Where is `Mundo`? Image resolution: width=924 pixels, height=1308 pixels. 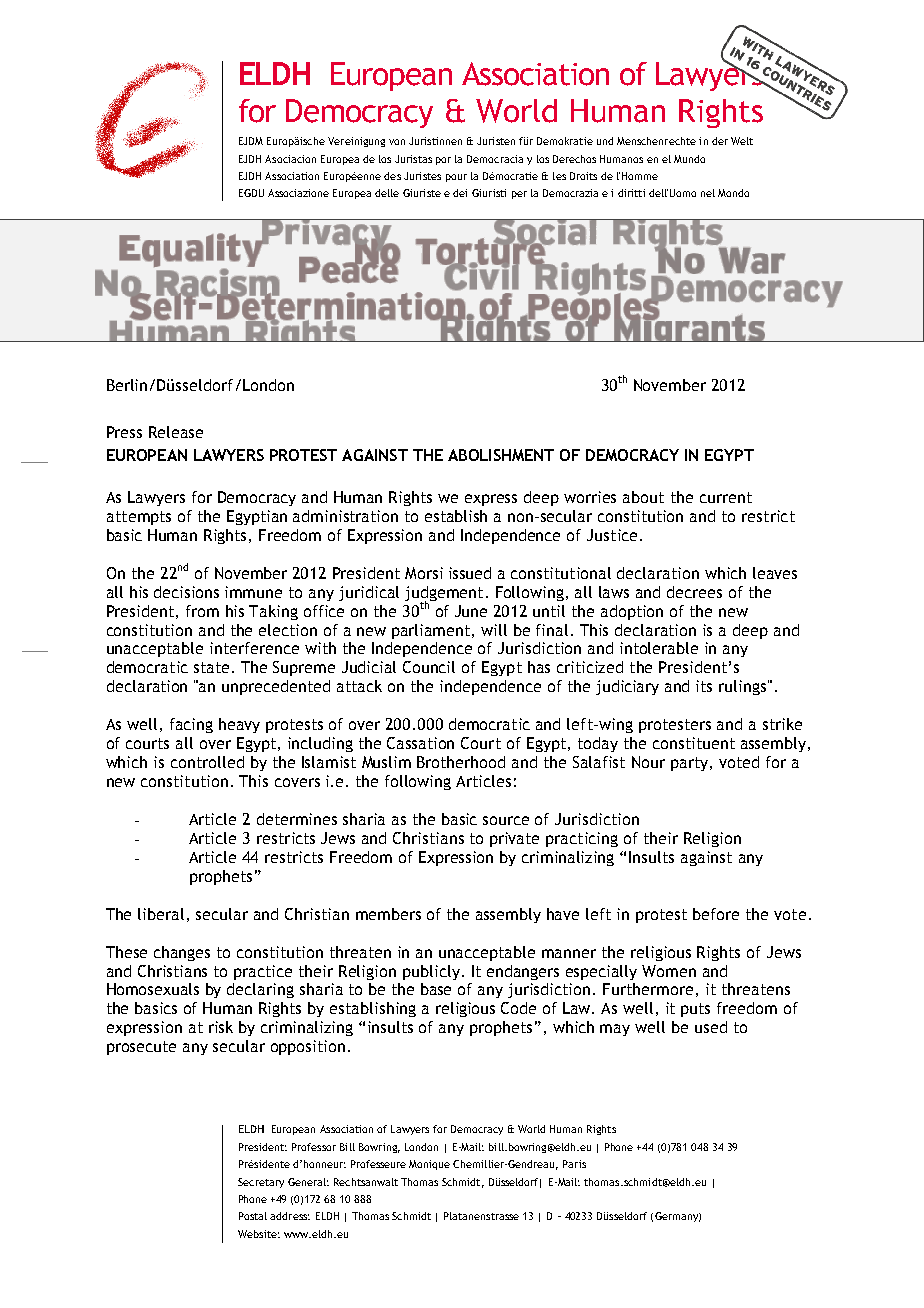
Mundo is located at coordinates (689, 159).
